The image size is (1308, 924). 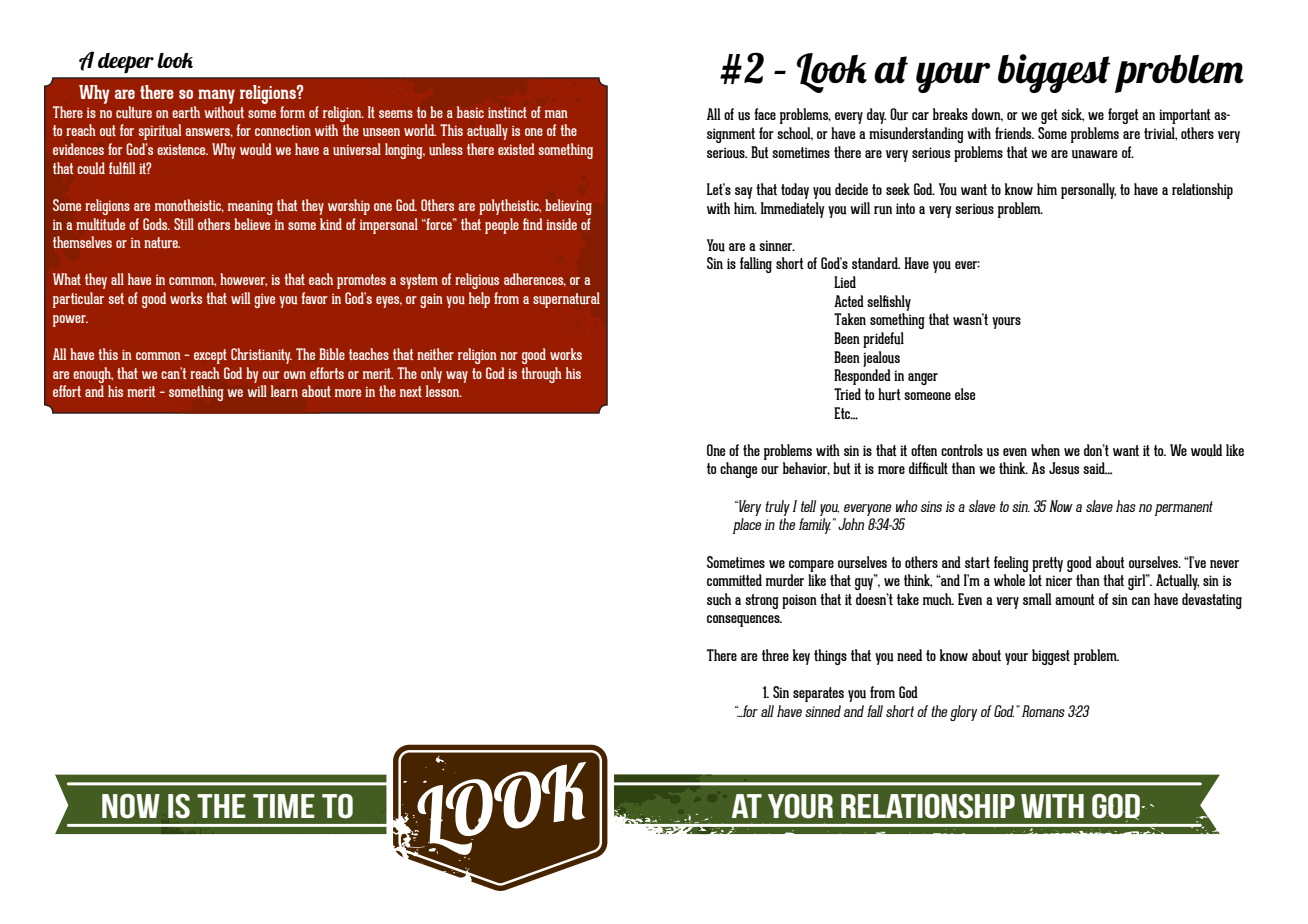 I want to click on except, so click(x=210, y=356).
